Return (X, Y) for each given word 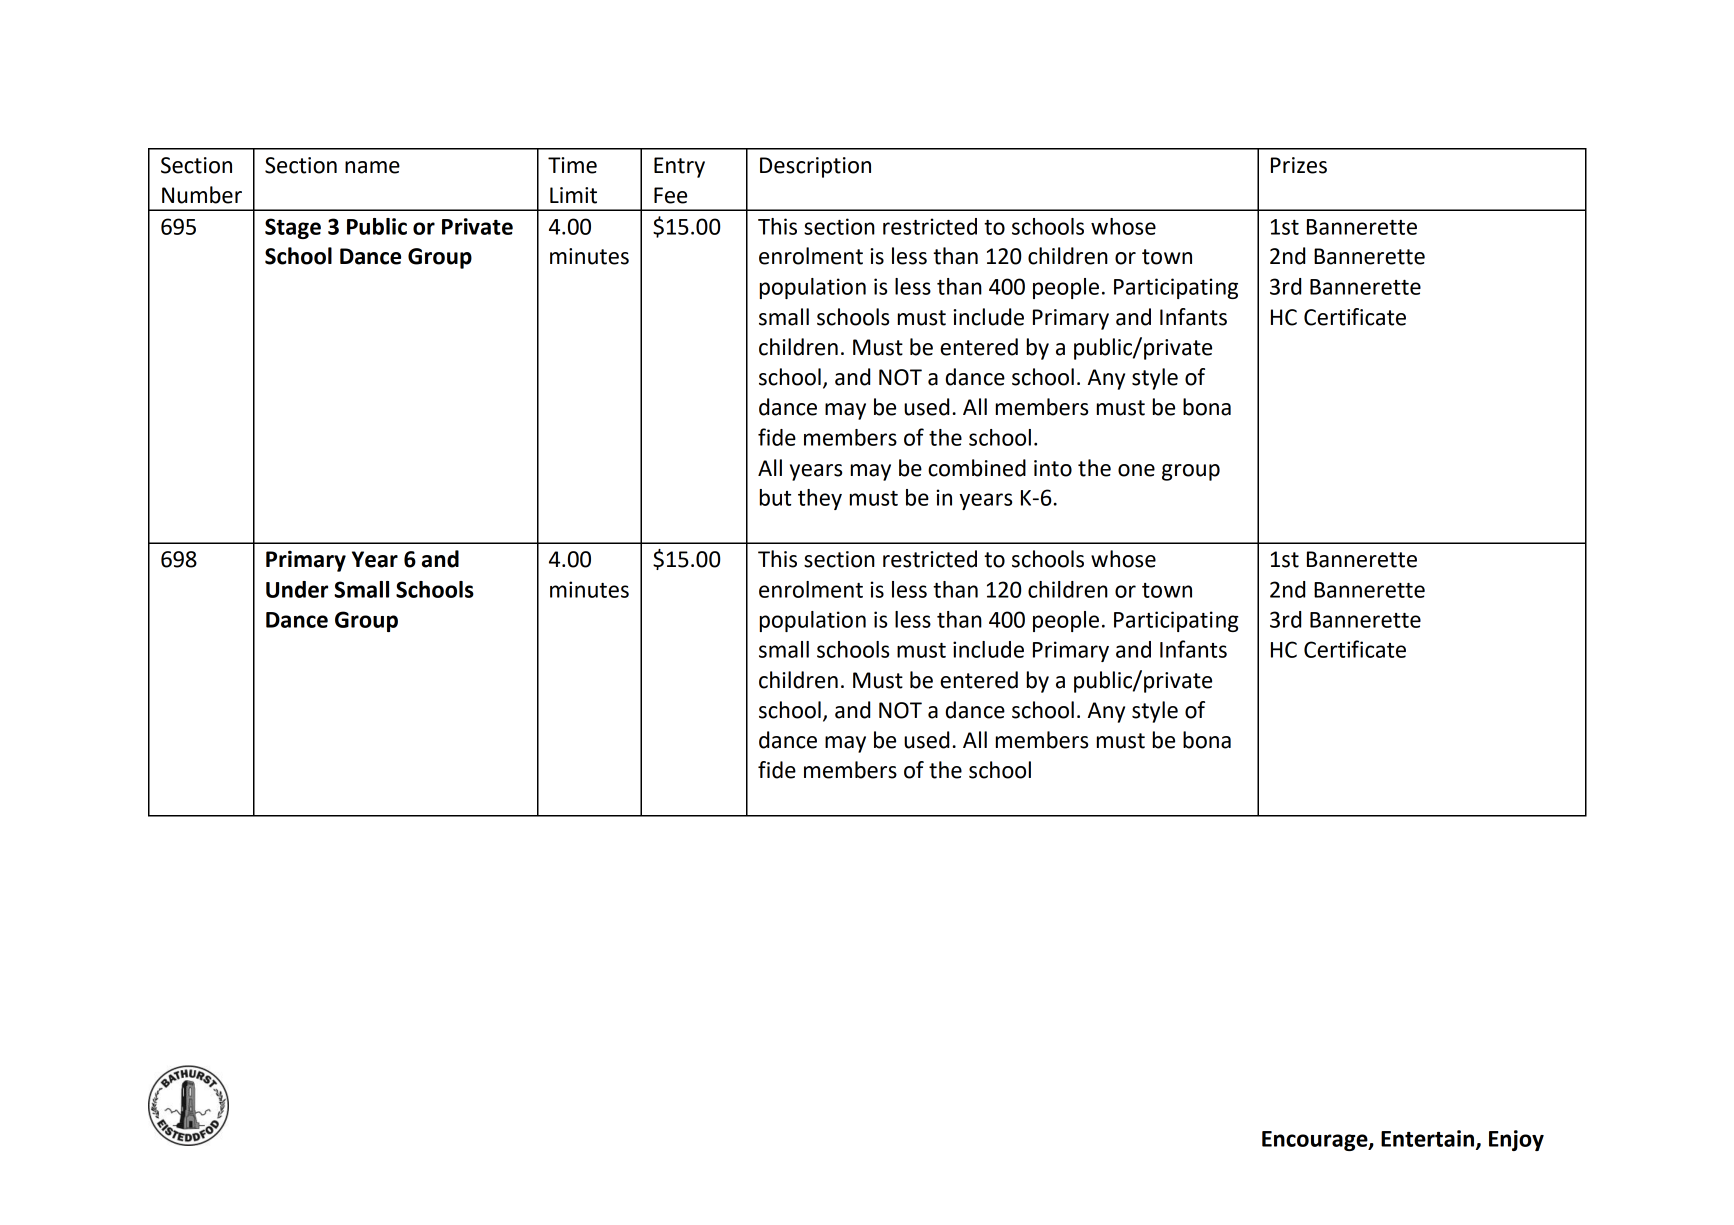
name (372, 167)
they (820, 499)
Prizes (1299, 165)
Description (815, 167)
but (775, 497)
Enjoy (1516, 1140)
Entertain (1429, 1139)
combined (977, 468)
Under (297, 589)
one (1136, 470)
